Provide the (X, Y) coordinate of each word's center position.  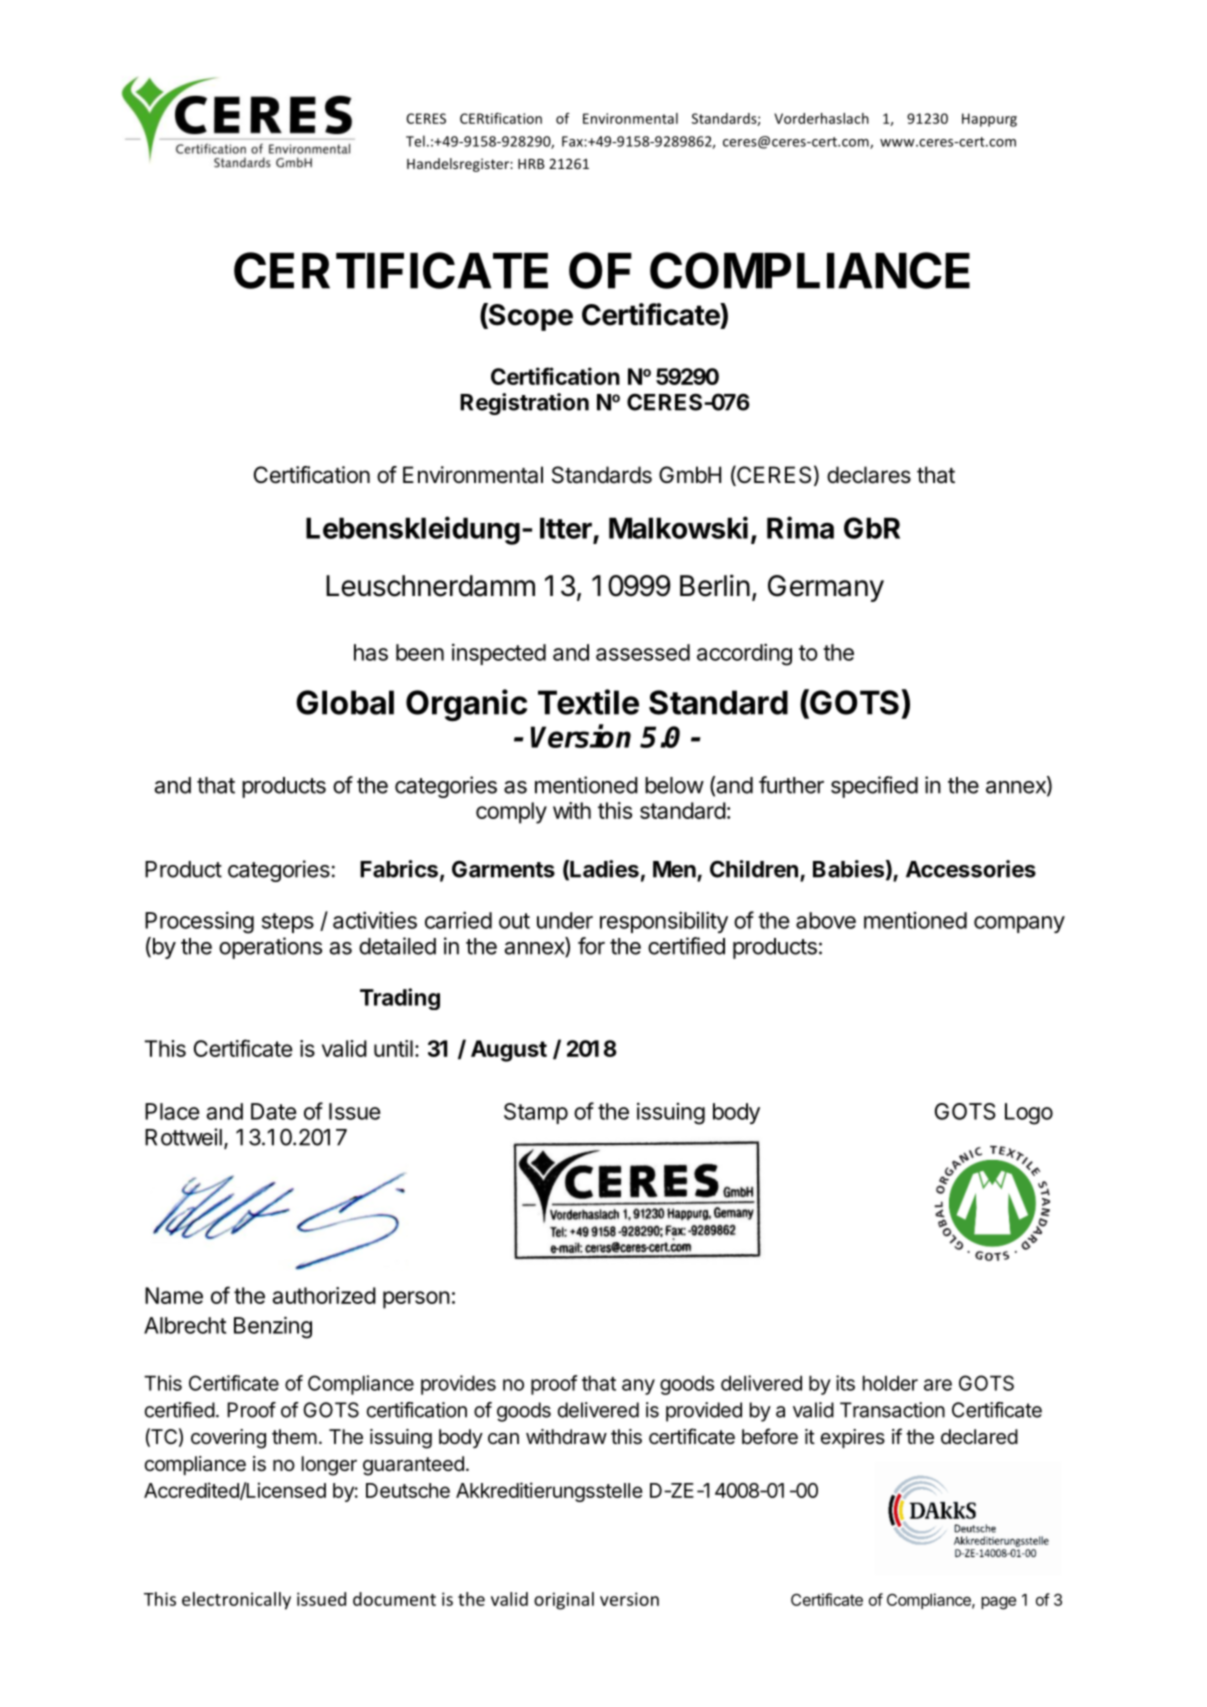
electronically (236, 1601)
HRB (531, 164)
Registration (524, 404)
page (998, 1603)
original (564, 1601)
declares (869, 475)
